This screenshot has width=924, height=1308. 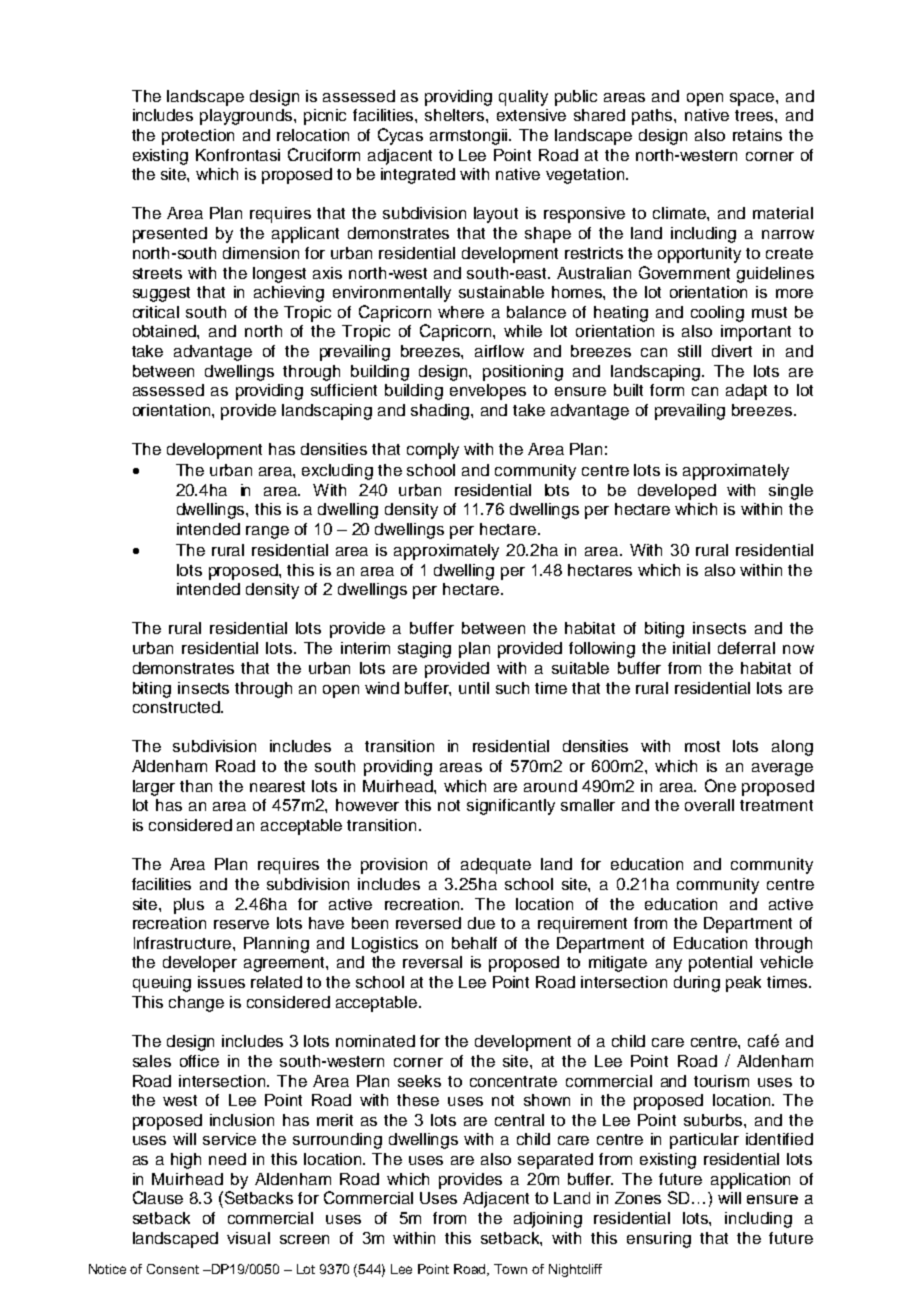 What do you see at coordinates (267, 532) in the screenshot?
I see `range` at bounding box center [267, 532].
